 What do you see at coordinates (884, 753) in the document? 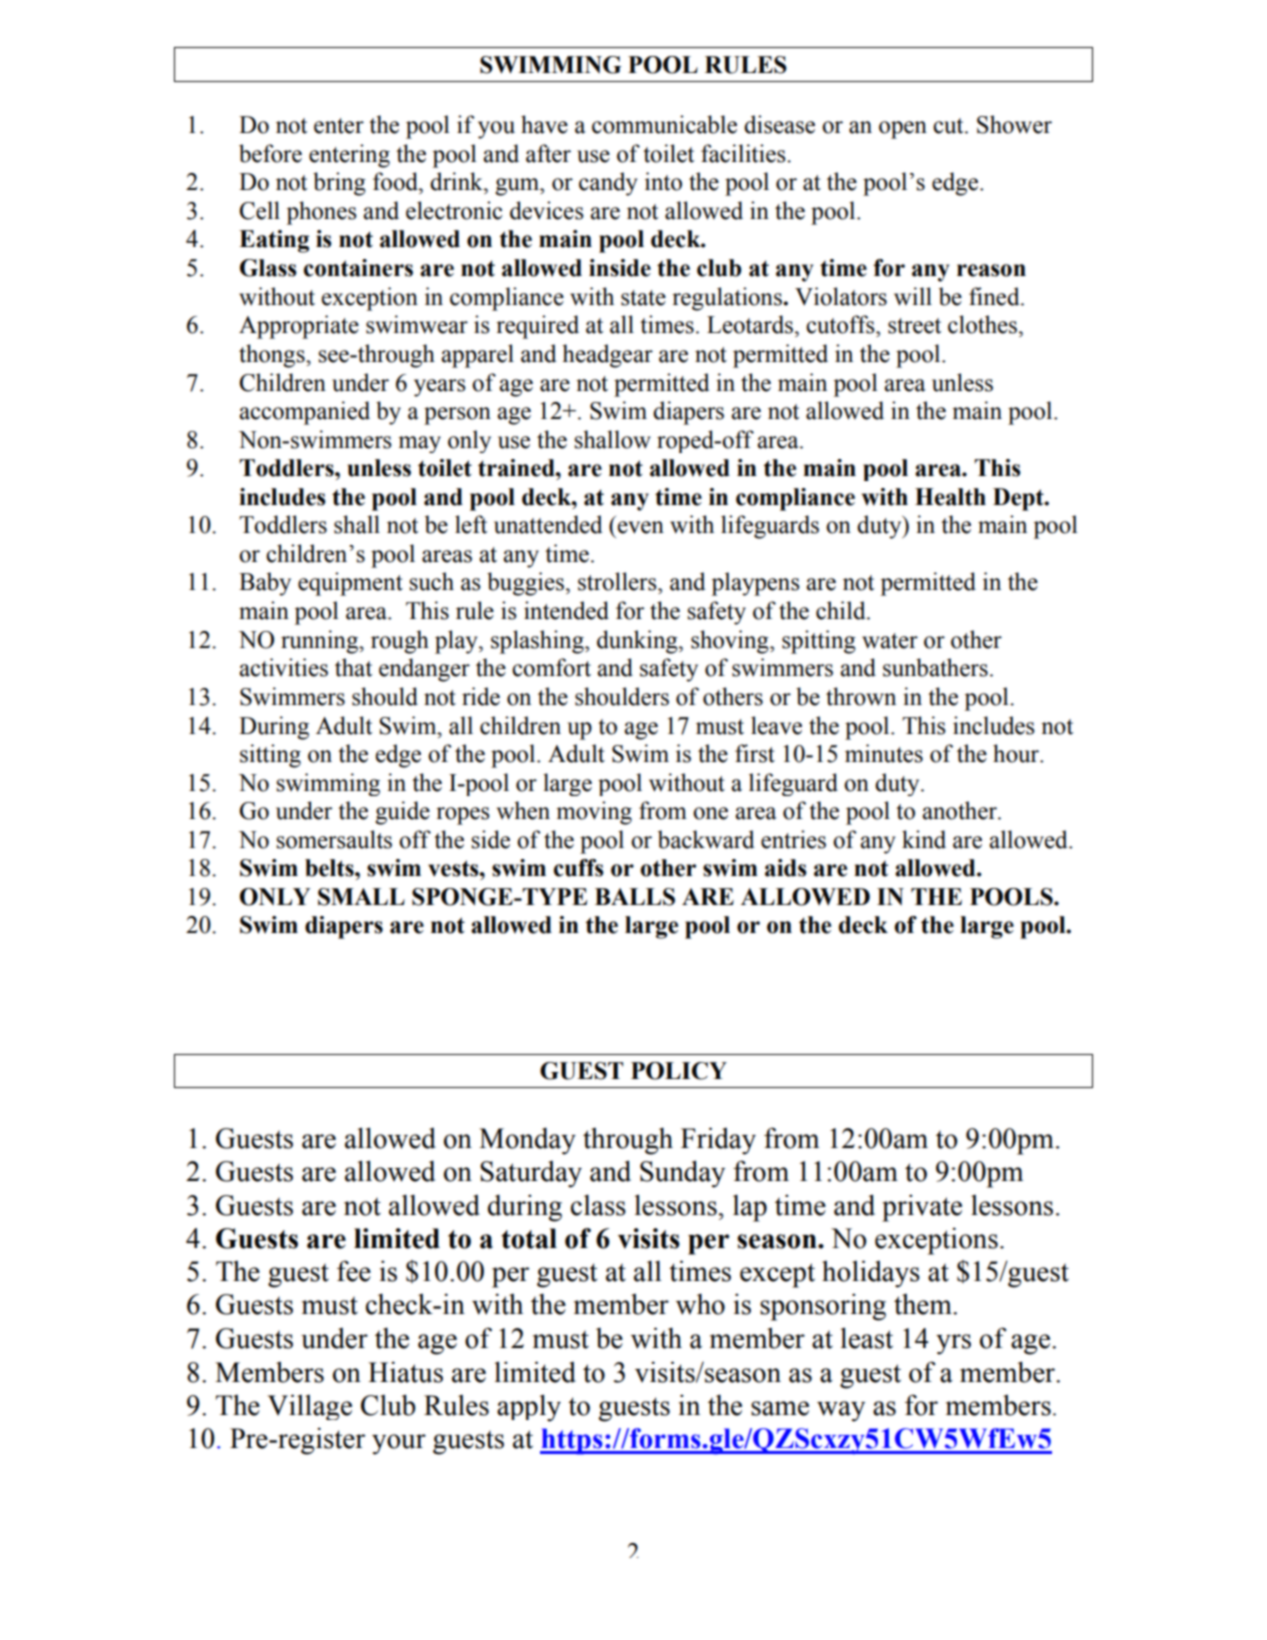
I see `minutes` at bounding box center [884, 753].
